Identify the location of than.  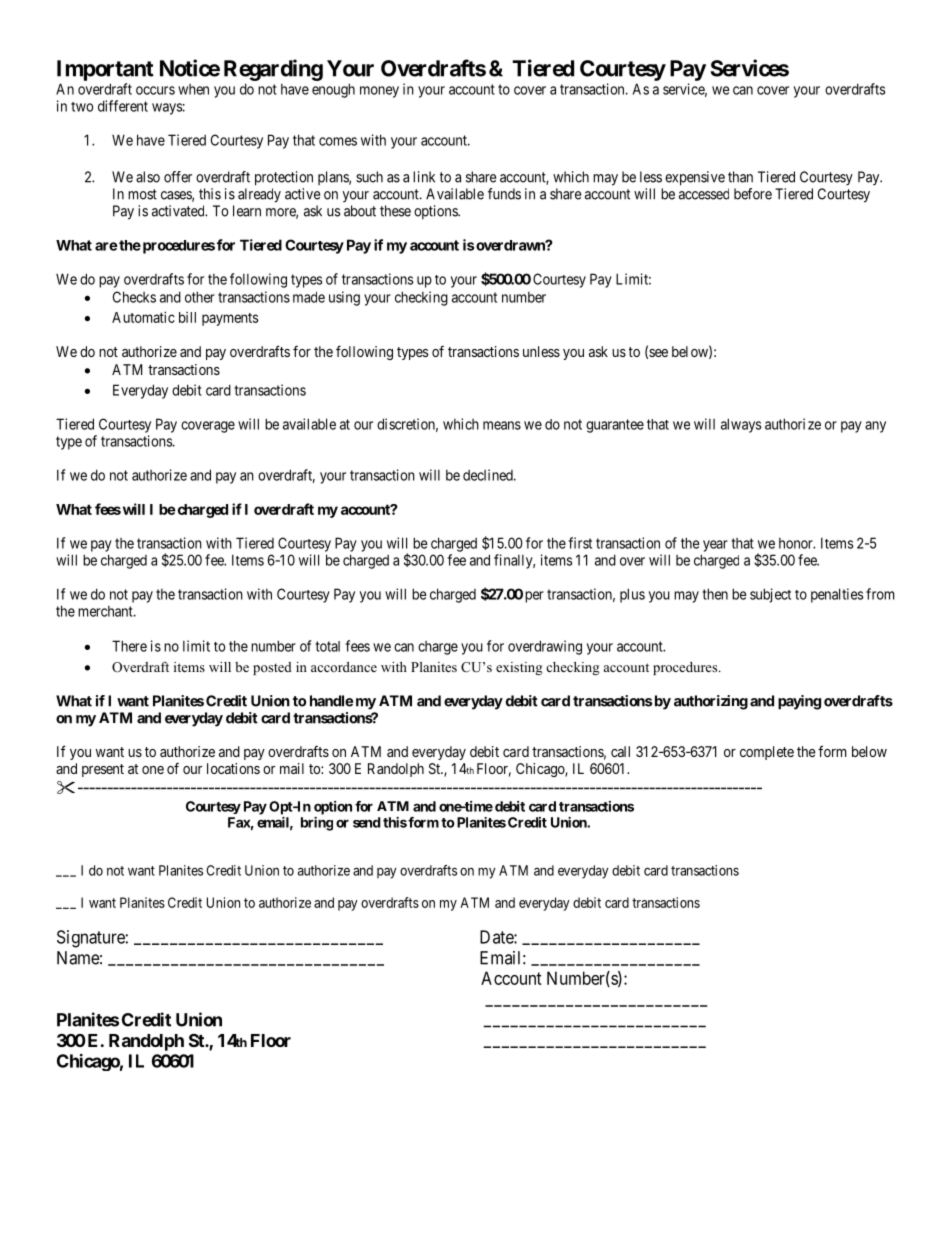
(740, 177).
